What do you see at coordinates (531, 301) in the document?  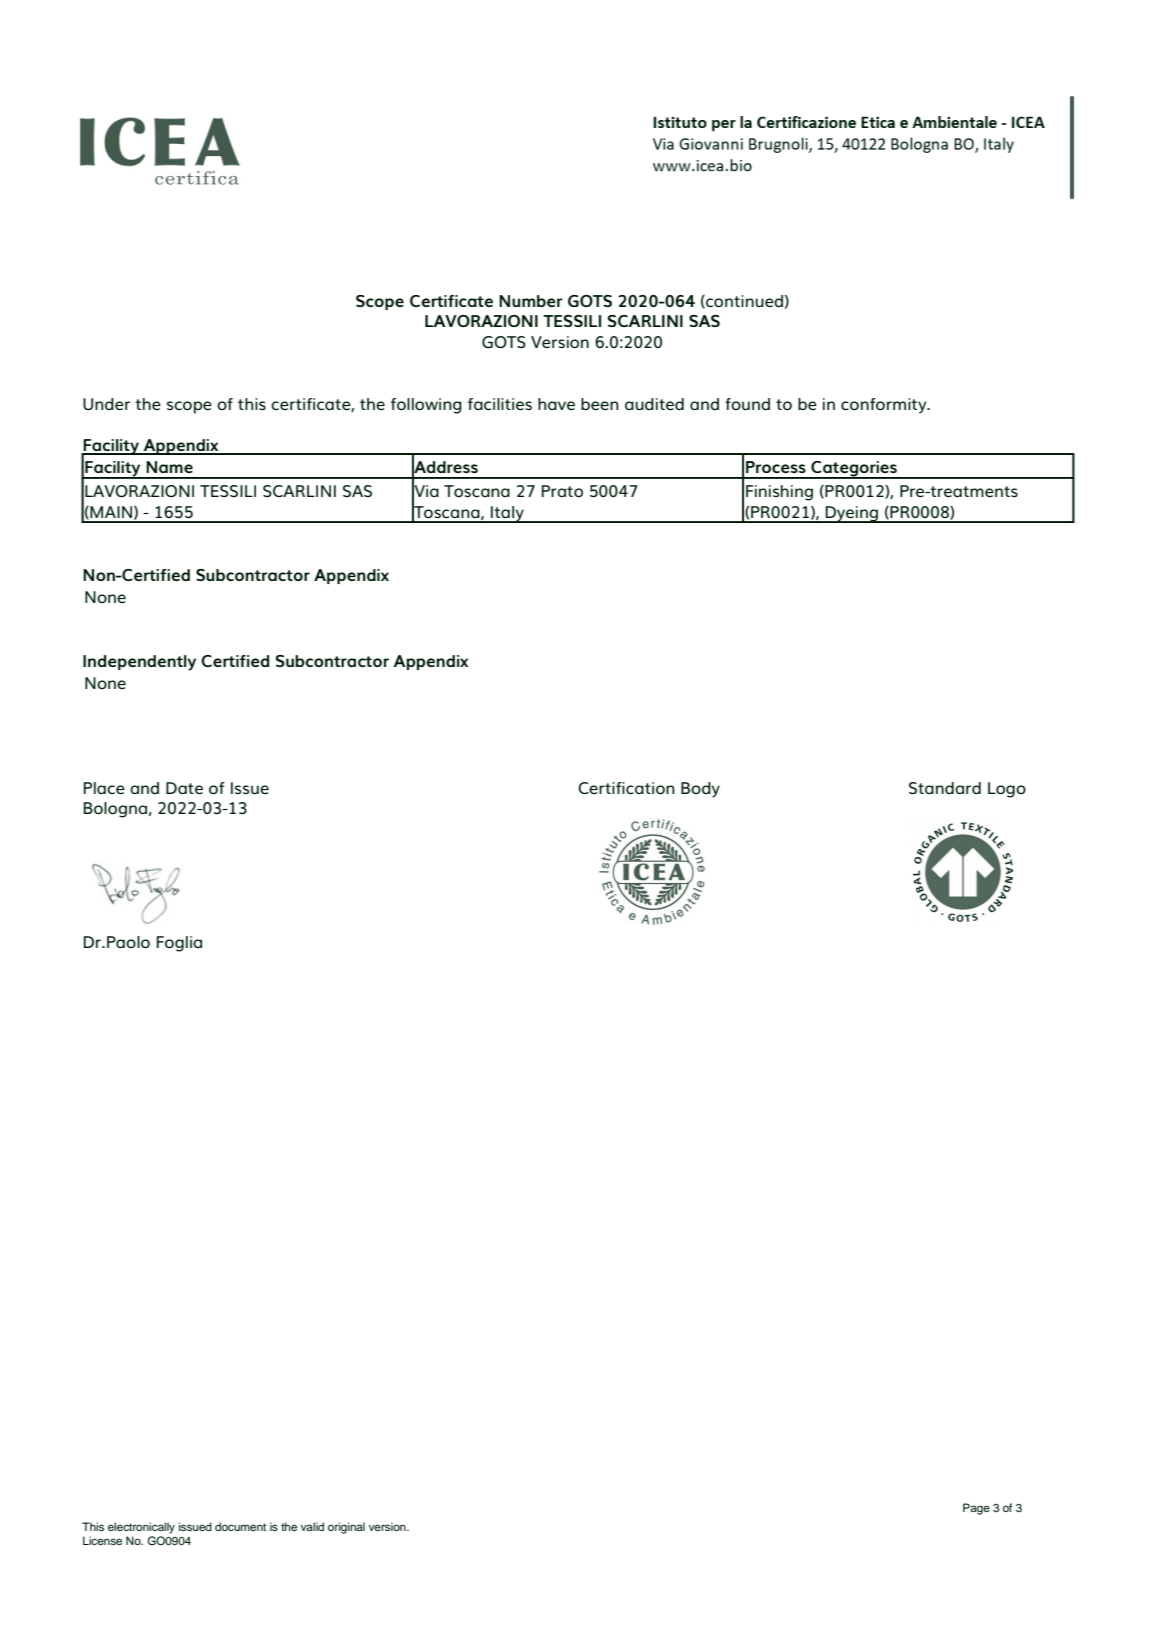 I see `Number` at bounding box center [531, 301].
